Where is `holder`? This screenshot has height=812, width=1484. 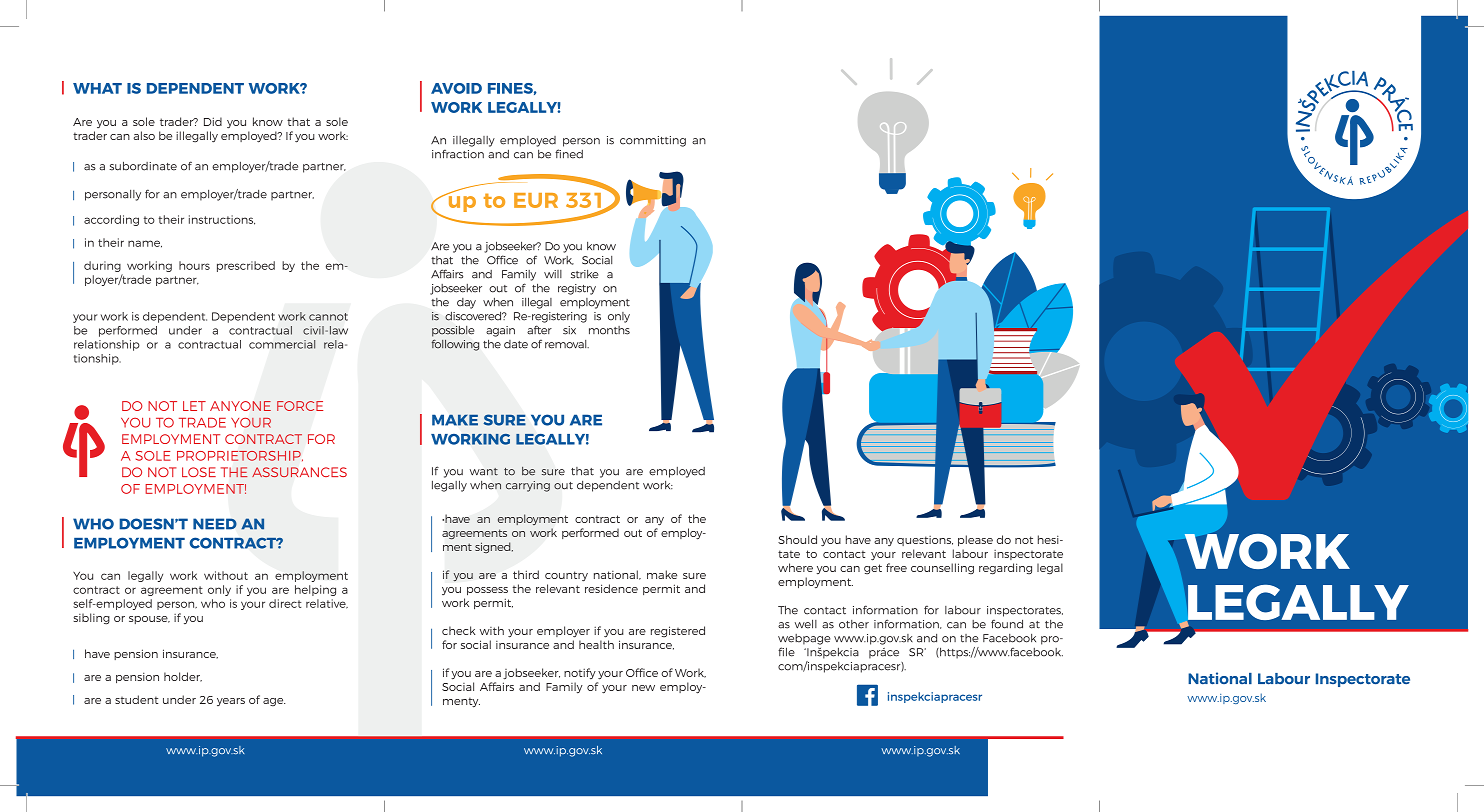 holder is located at coordinates (183, 677).
